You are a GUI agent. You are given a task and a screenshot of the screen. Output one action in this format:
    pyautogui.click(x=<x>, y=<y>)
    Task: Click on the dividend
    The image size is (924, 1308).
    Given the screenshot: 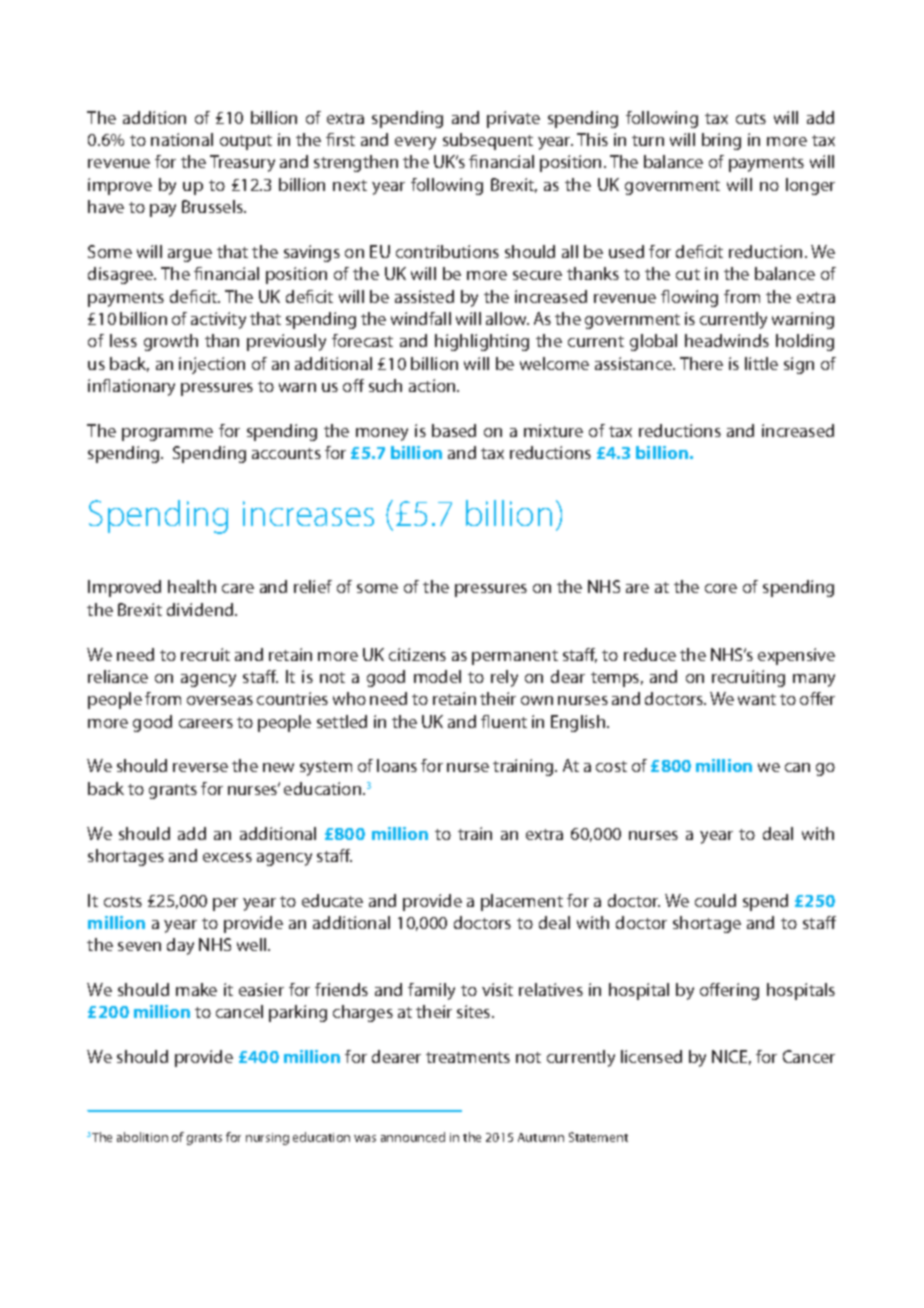 What is the action you would take?
    pyautogui.click(x=201, y=609)
